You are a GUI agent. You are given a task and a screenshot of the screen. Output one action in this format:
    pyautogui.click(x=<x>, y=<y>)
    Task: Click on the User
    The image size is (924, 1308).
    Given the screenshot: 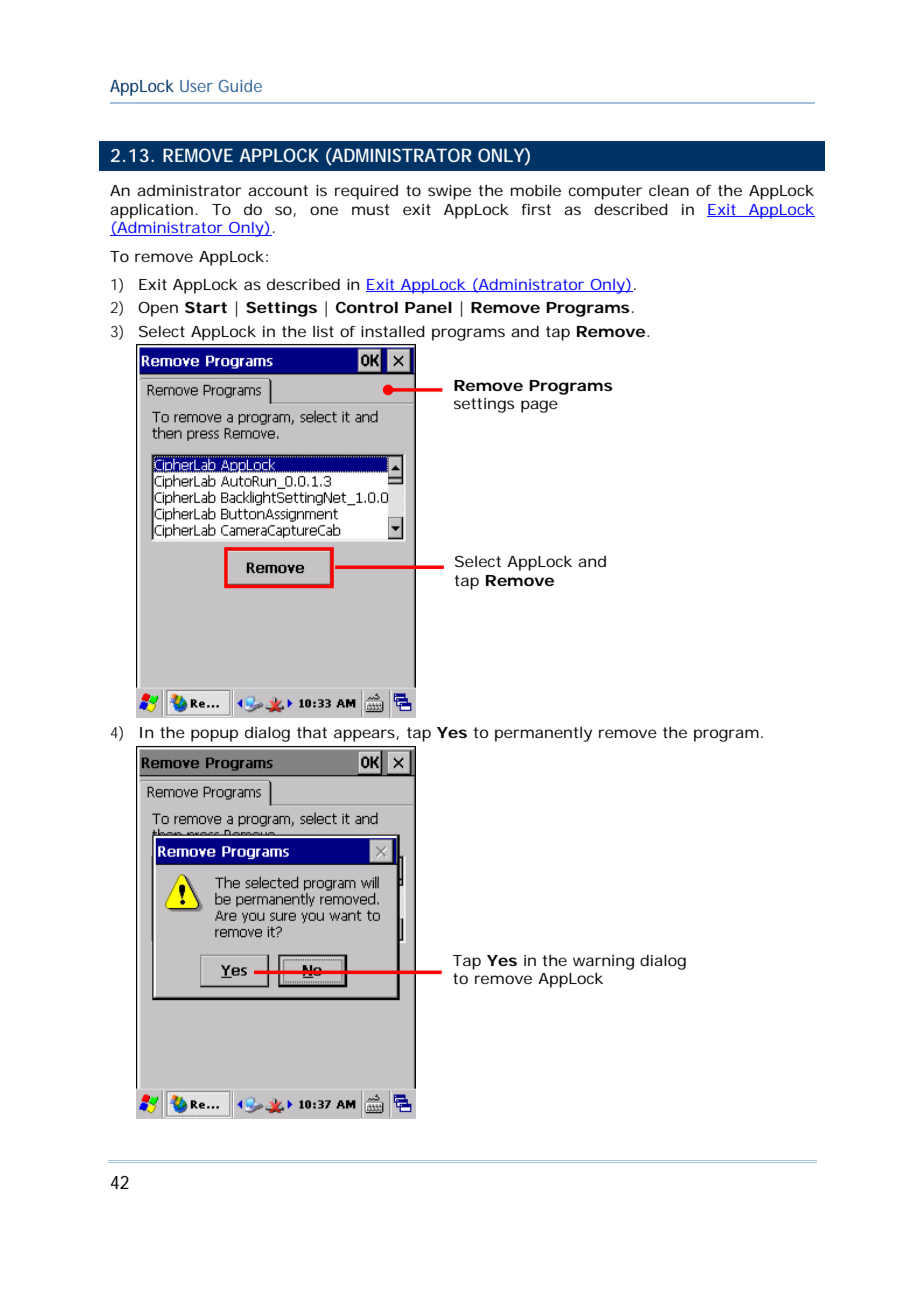 What is the action you would take?
    pyautogui.click(x=196, y=86)
